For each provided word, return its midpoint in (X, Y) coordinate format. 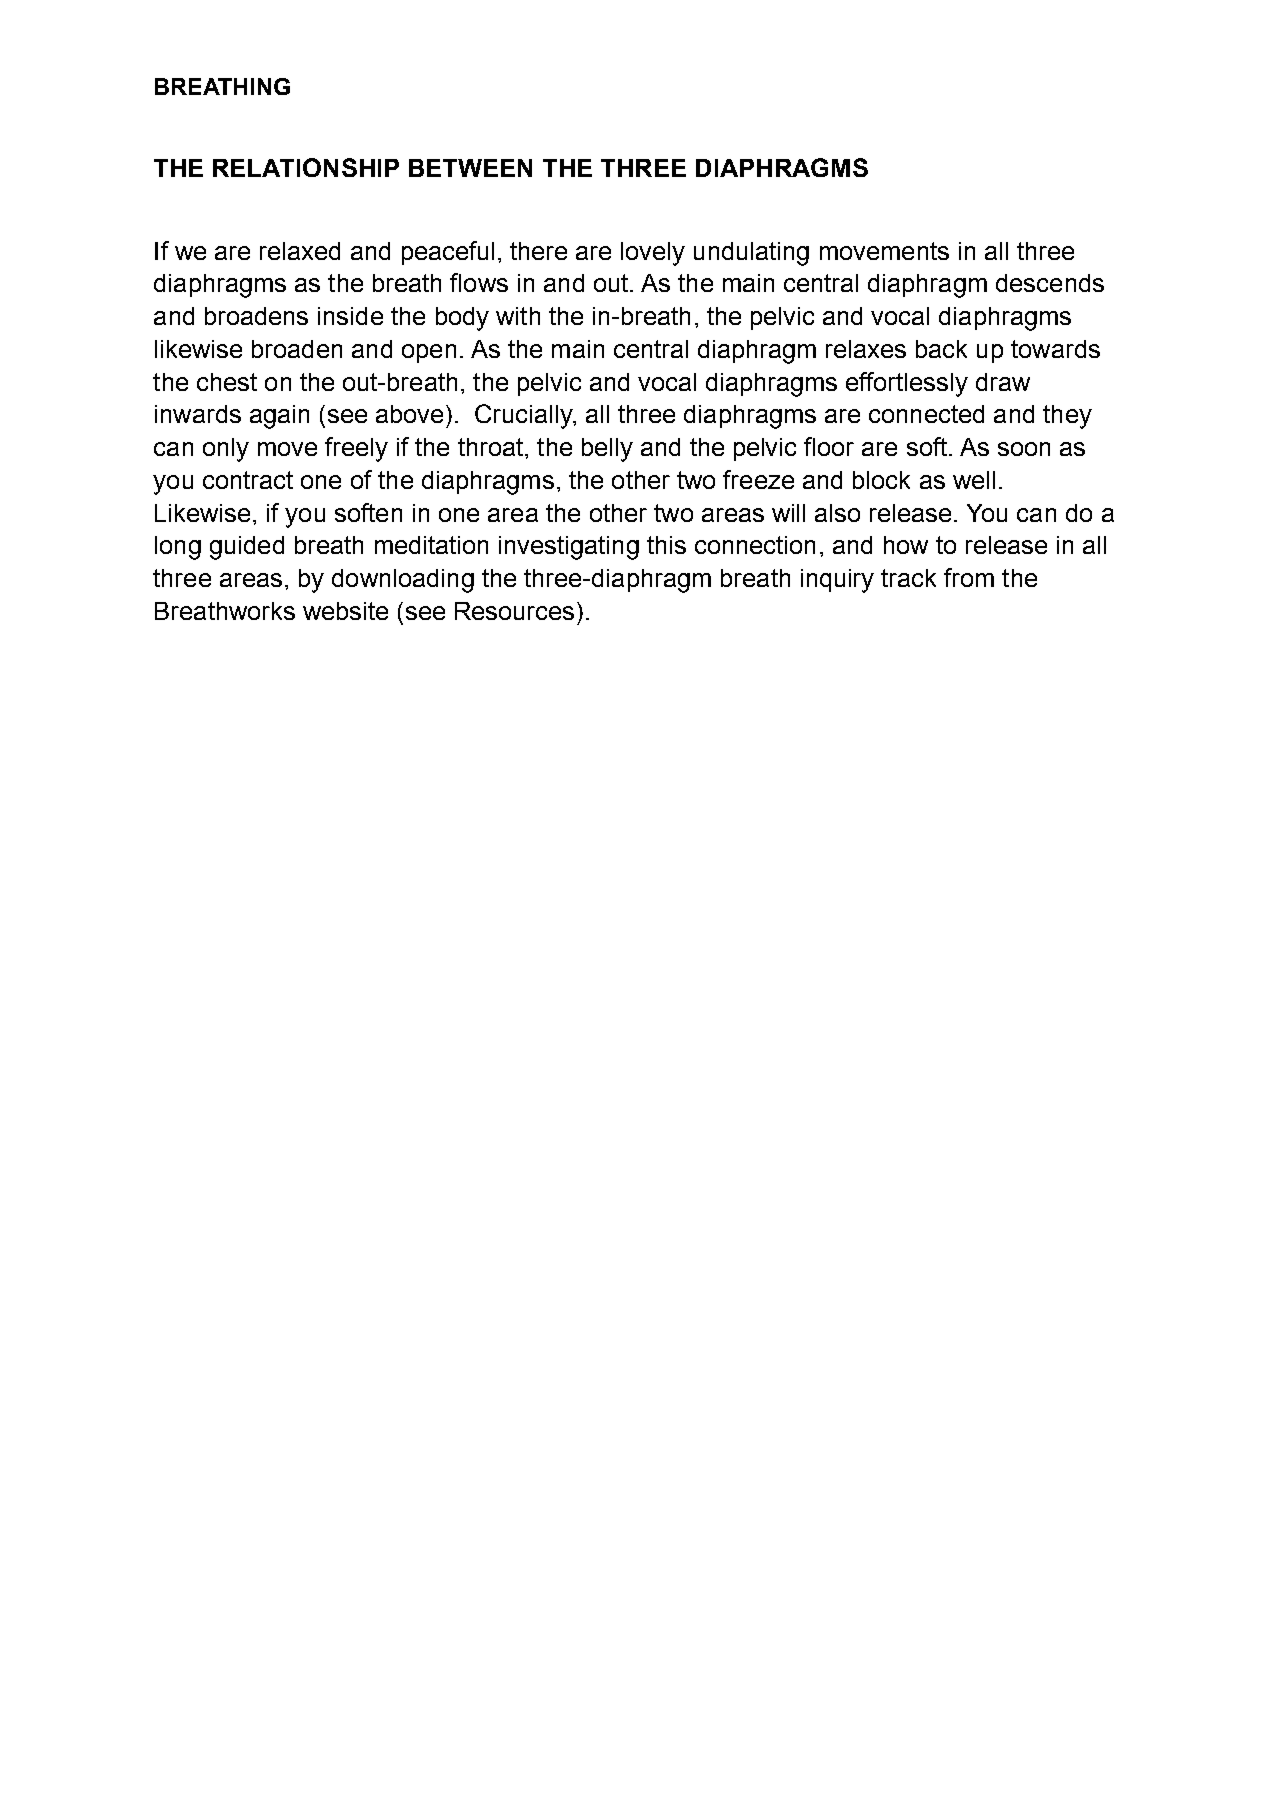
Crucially (525, 416)
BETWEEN (470, 168)
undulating (751, 254)
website (345, 611)
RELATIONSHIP (306, 167)
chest (227, 382)
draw (1003, 382)
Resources (514, 611)
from (969, 577)
